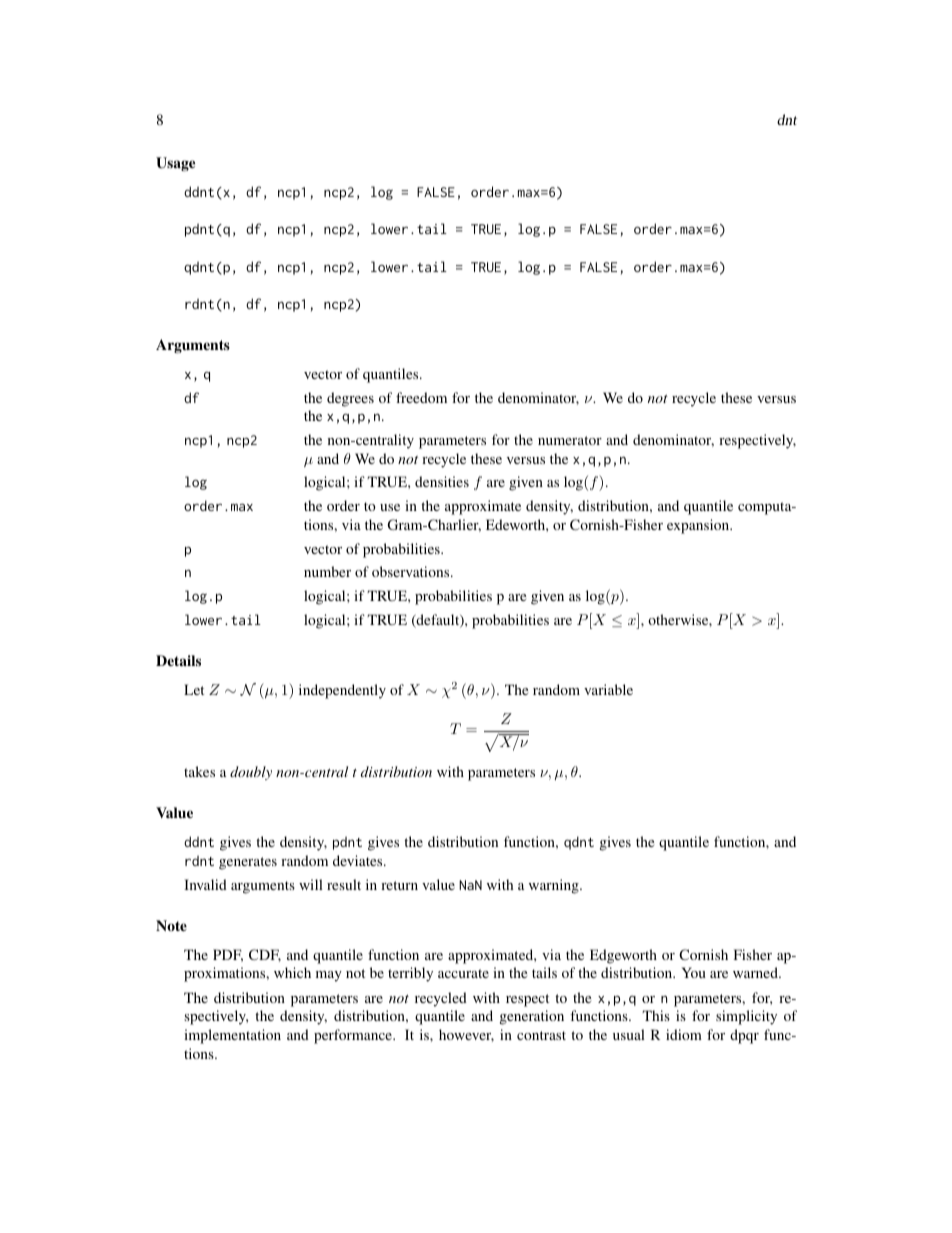  I want to click on expansion, so click(699, 526).
